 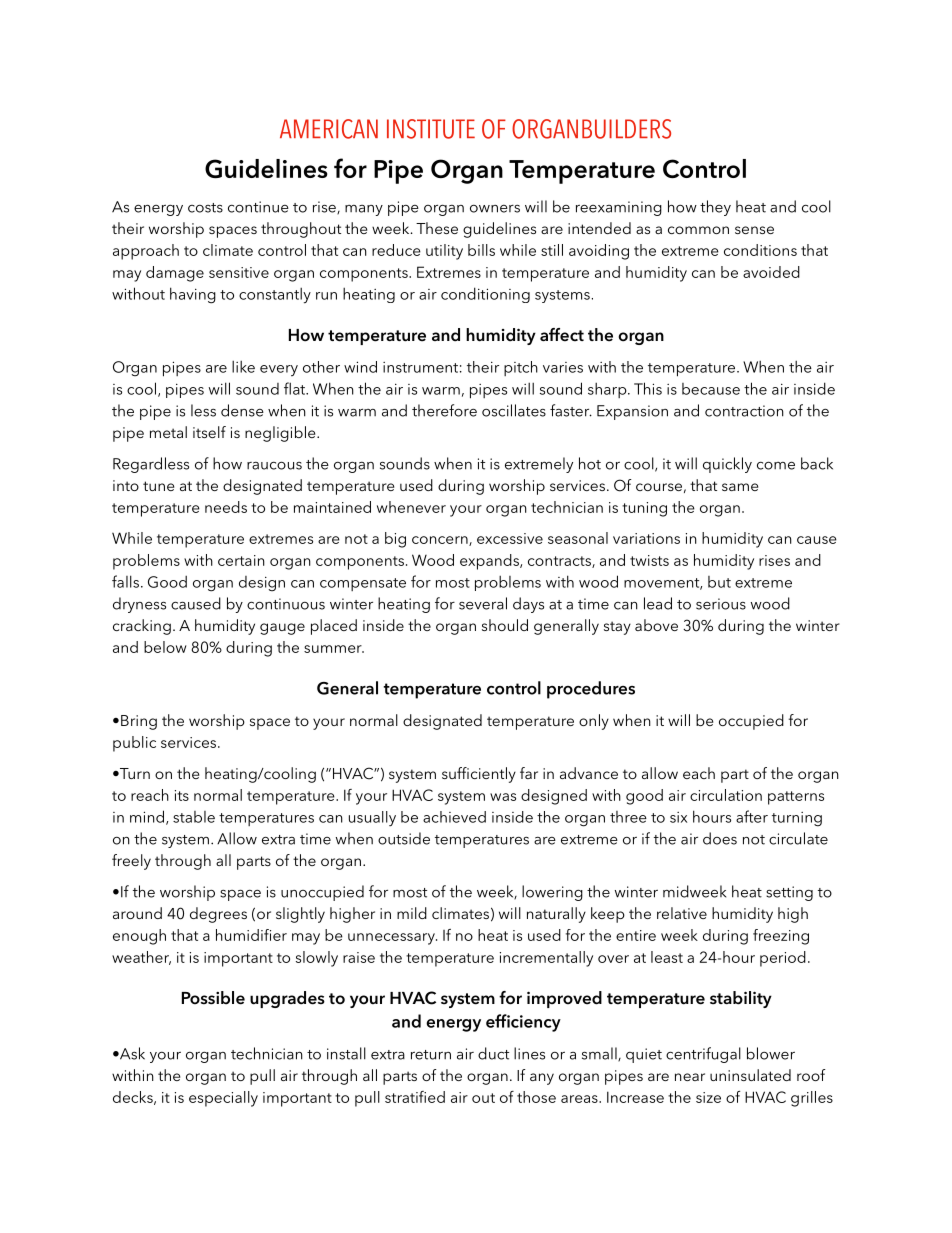 I want to click on INSTITUTE, so click(x=431, y=129).
